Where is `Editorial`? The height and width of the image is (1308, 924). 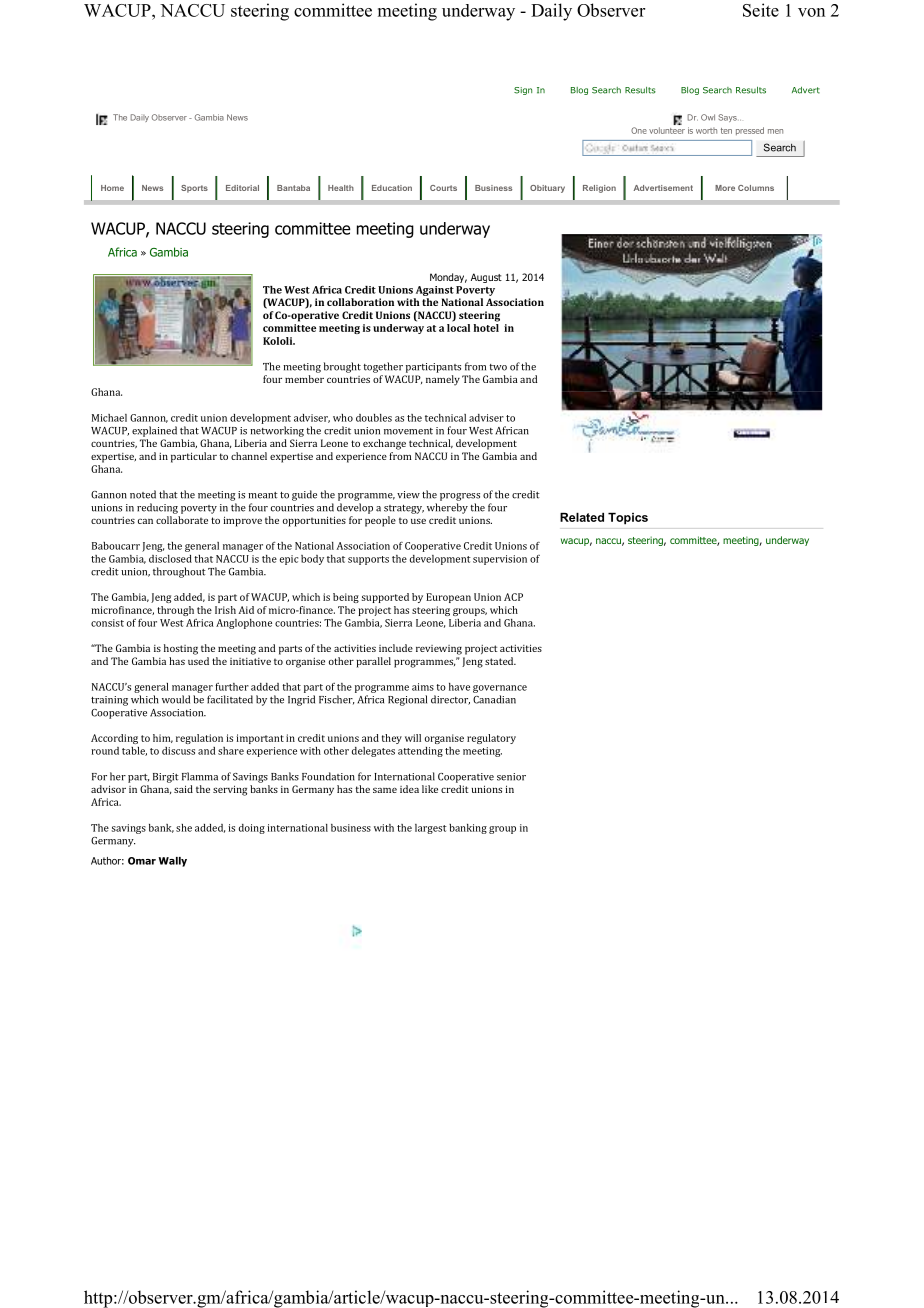 Editorial is located at coordinates (242, 188).
